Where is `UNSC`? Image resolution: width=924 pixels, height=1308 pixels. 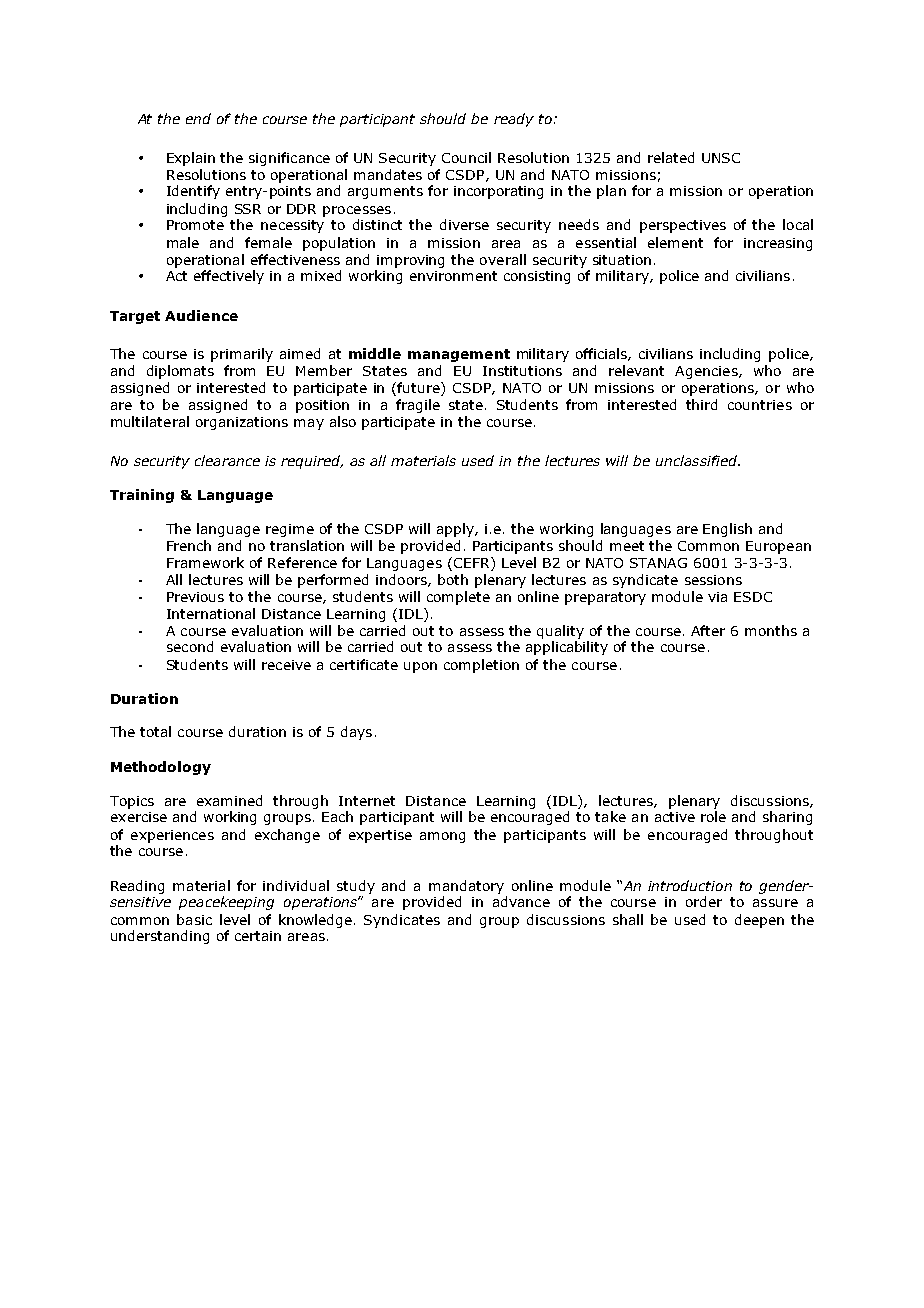
UNSC is located at coordinates (721, 158).
